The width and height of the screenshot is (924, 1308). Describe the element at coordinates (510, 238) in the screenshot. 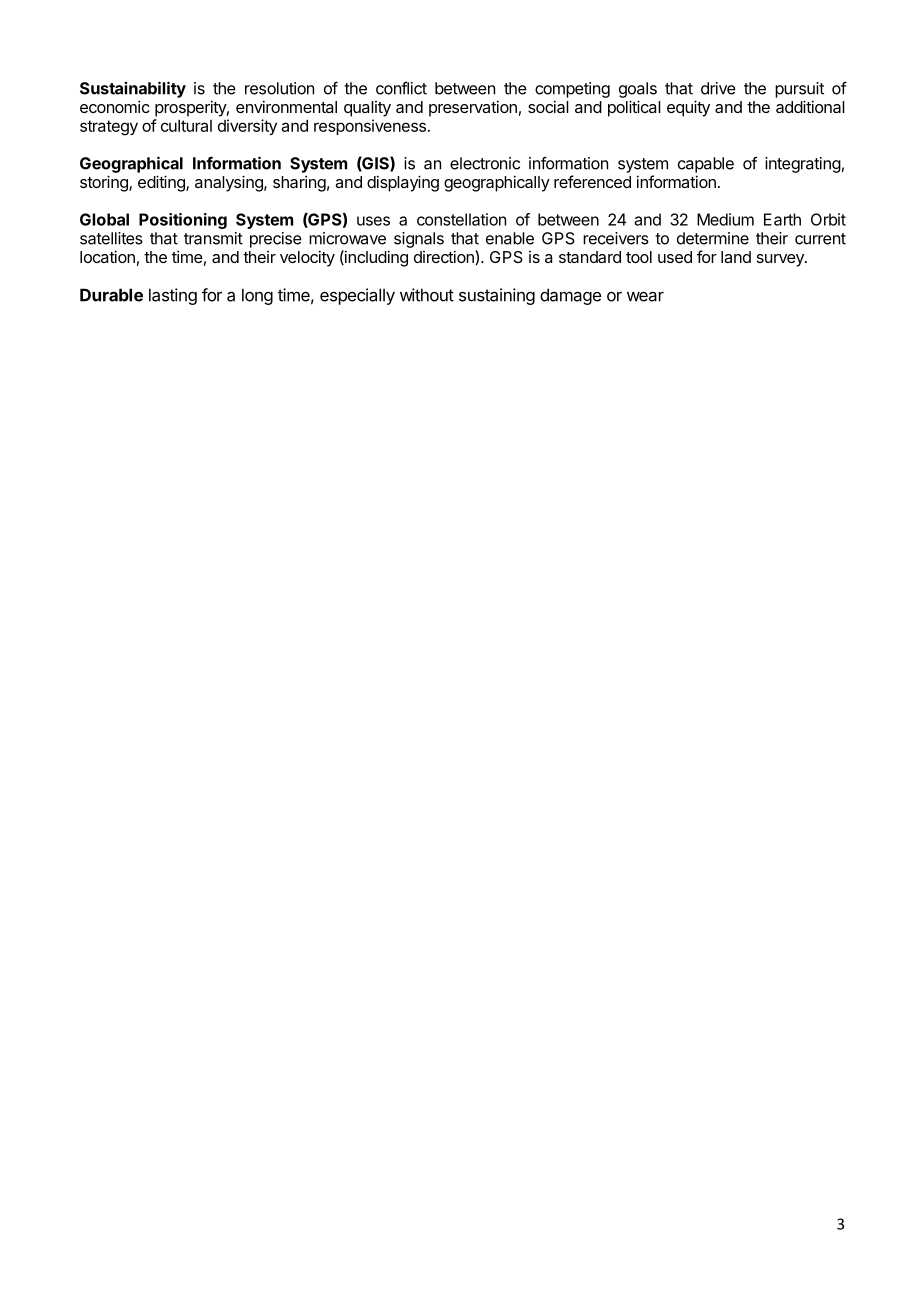

I see `enable` at that location.
